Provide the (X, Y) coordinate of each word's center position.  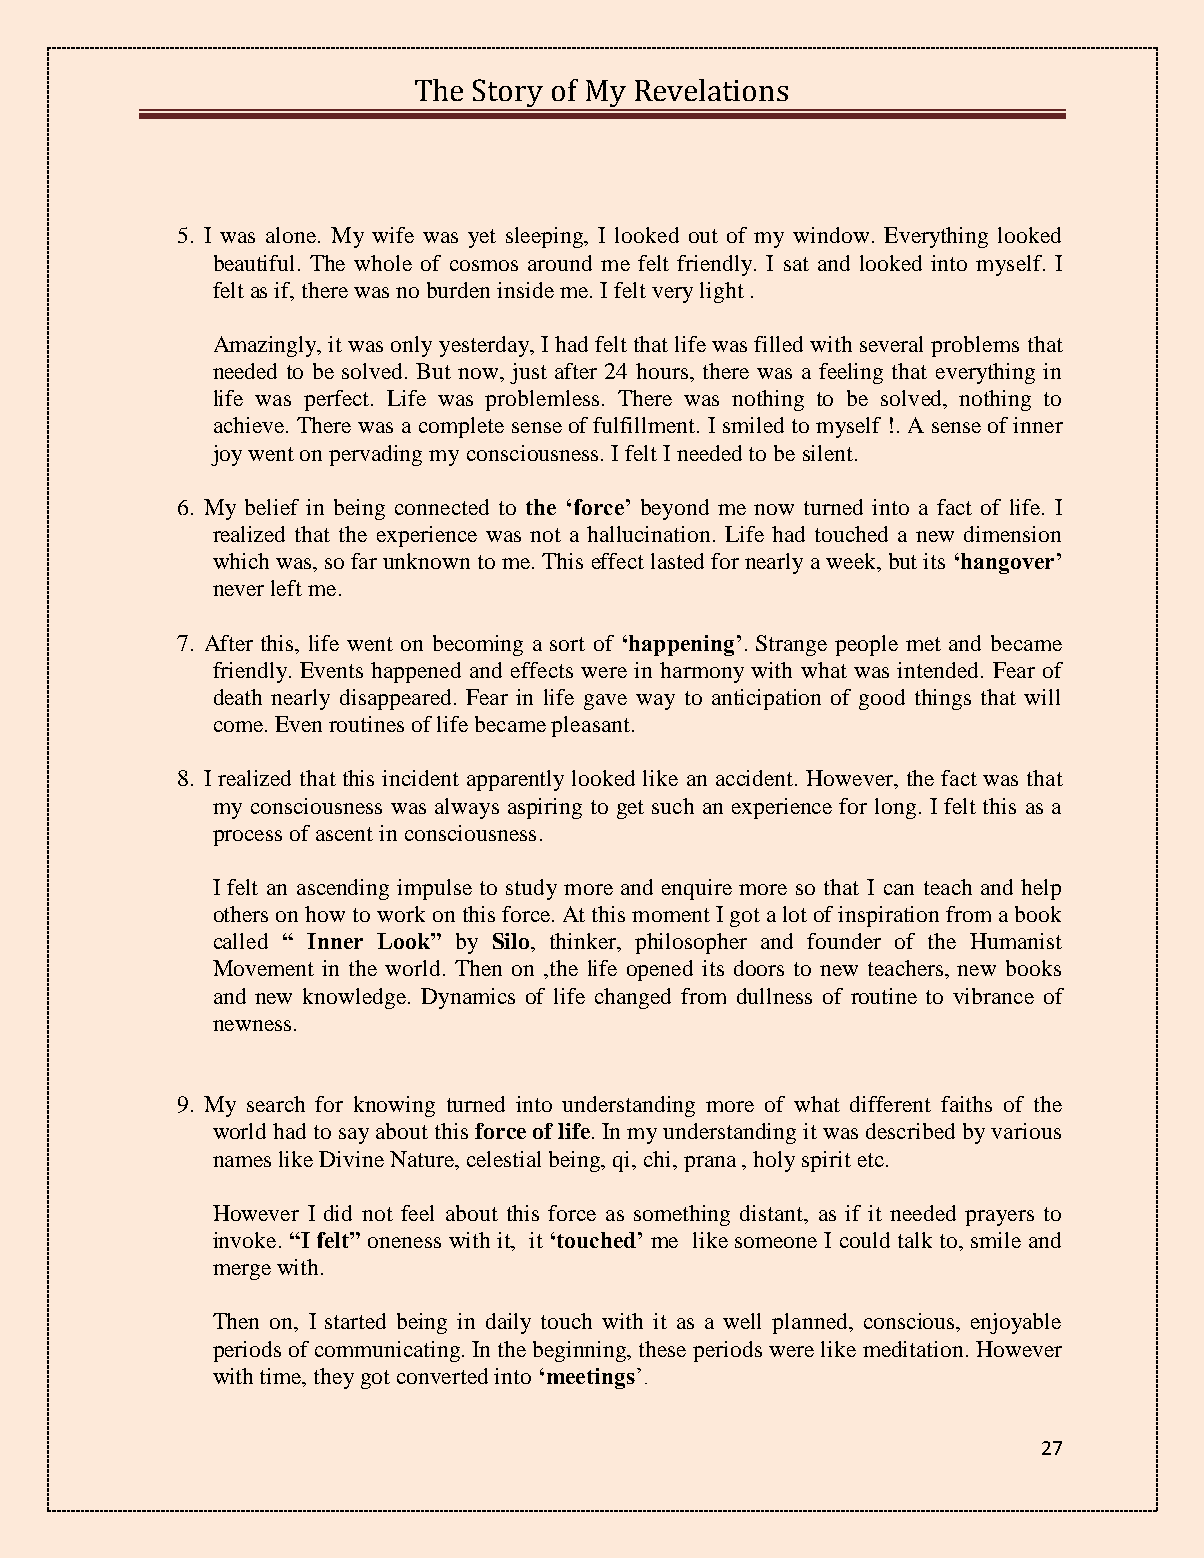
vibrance (993, 996)
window (831, 235)
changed (633, 998)
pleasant (590, 726)
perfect (338, 400)
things (943, 699)
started (355, 1321)
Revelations (711, 90)
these (662, 1349)
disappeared (395, 699)
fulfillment (645, 425)
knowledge (356, 998)
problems (975, 346)
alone (291, 235)
